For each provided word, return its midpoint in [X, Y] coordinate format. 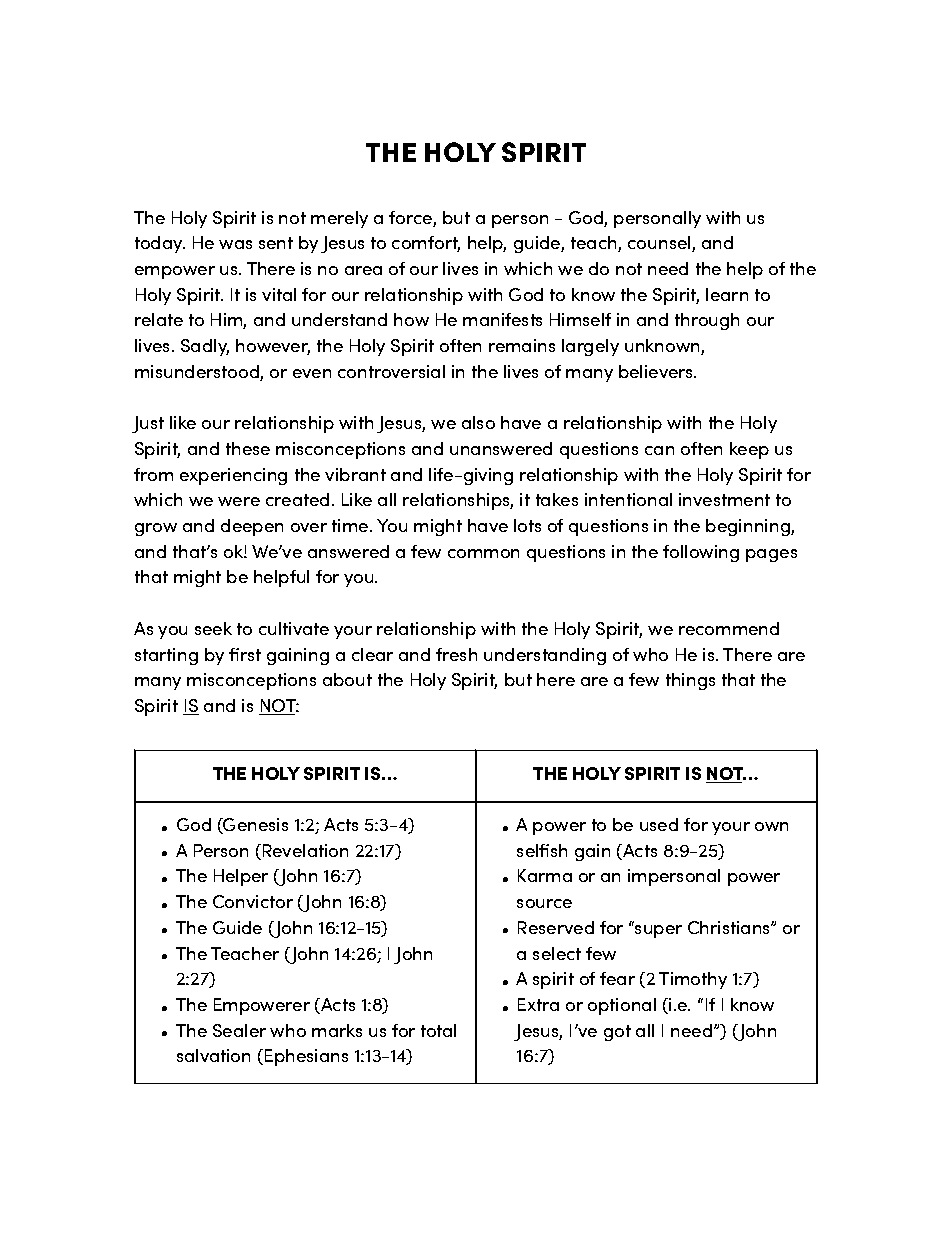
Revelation [305, 850]
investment [724, 499]
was [235, 244]
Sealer [239, 1030]
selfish [542, 850]
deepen [252, 527]
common [483, 553]
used [659, 824]
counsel [660, 244]
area [363, 270]
